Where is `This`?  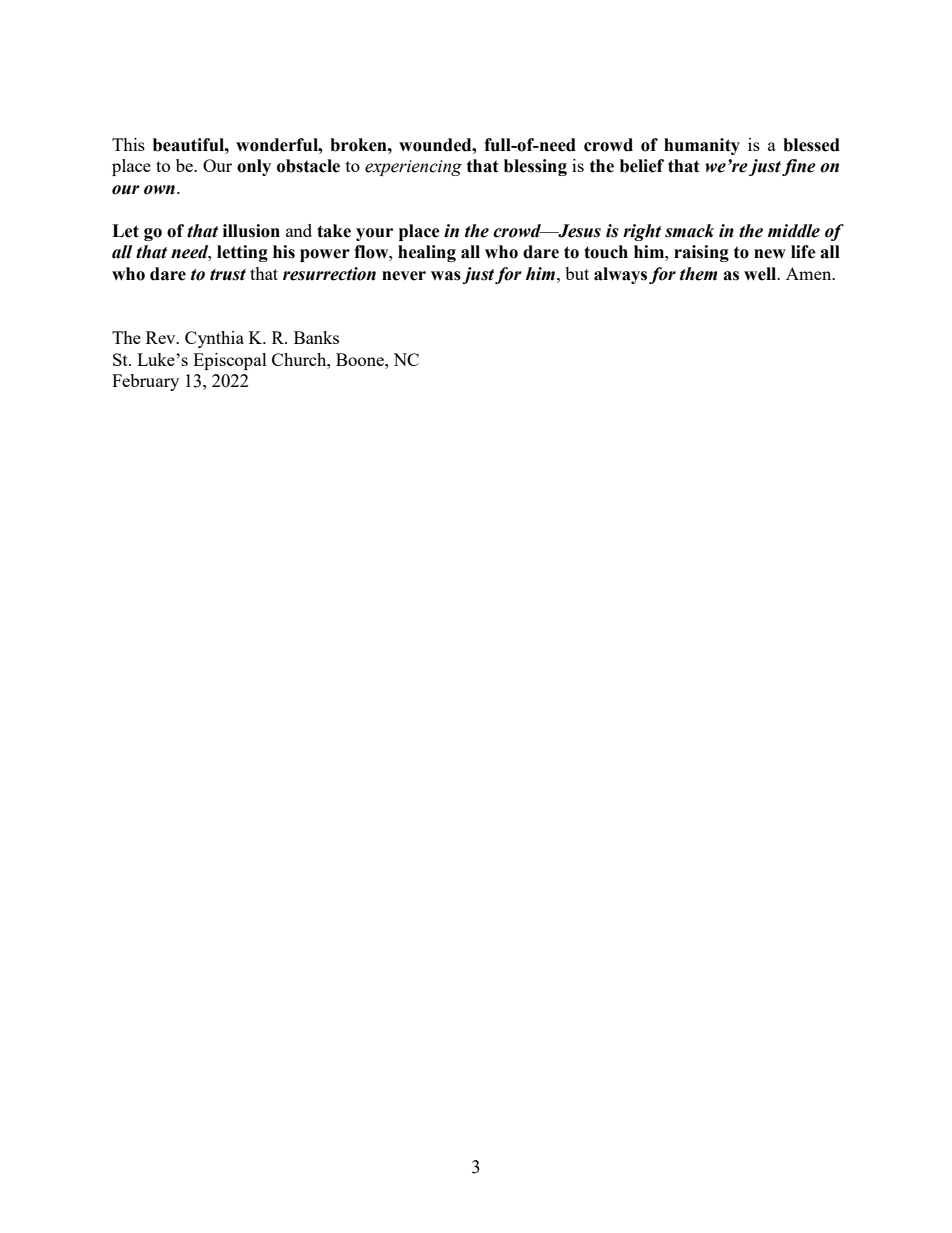
This is located at coordinates (128, 144).
